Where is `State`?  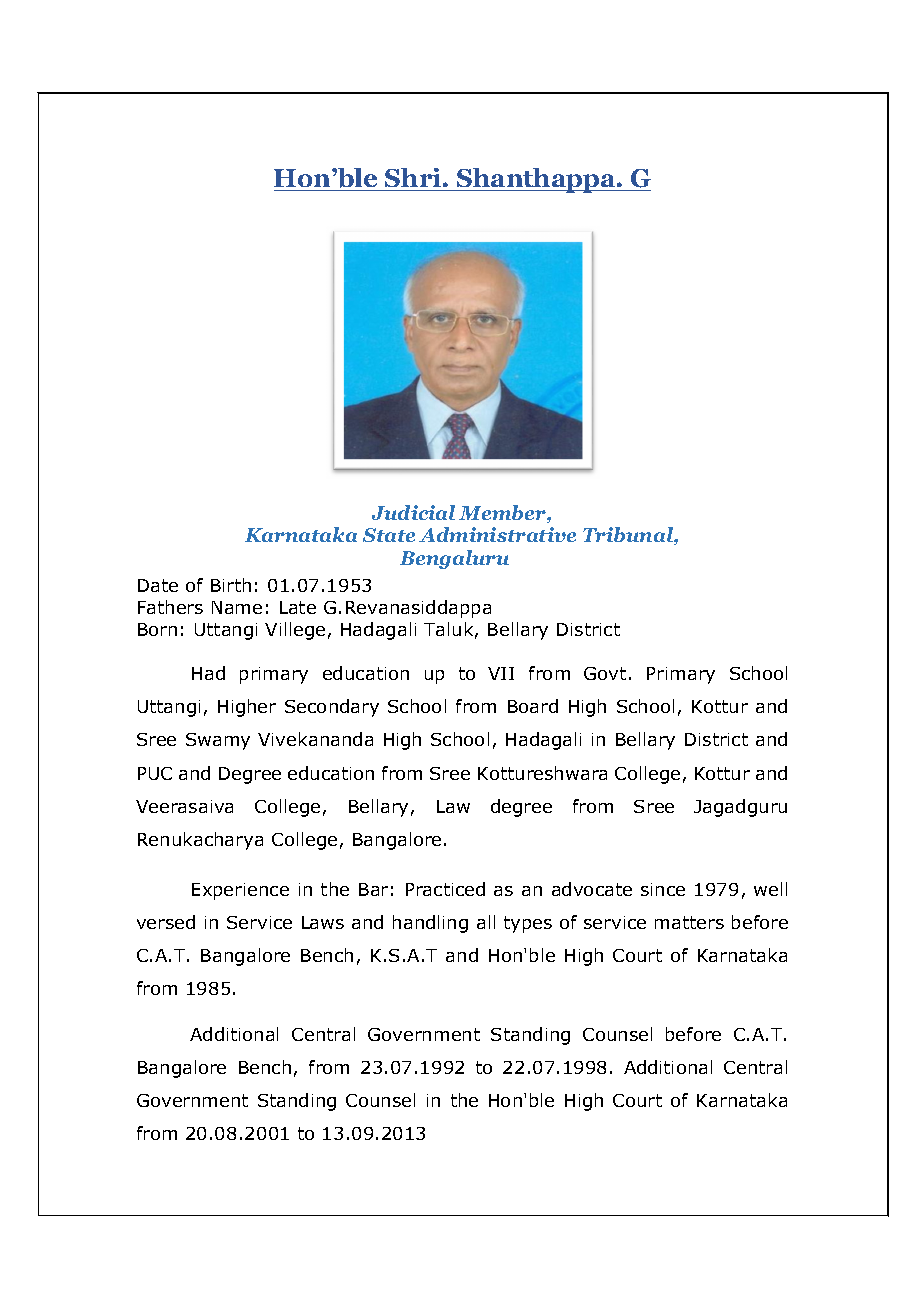 State is located at coordinates (389, 535).
